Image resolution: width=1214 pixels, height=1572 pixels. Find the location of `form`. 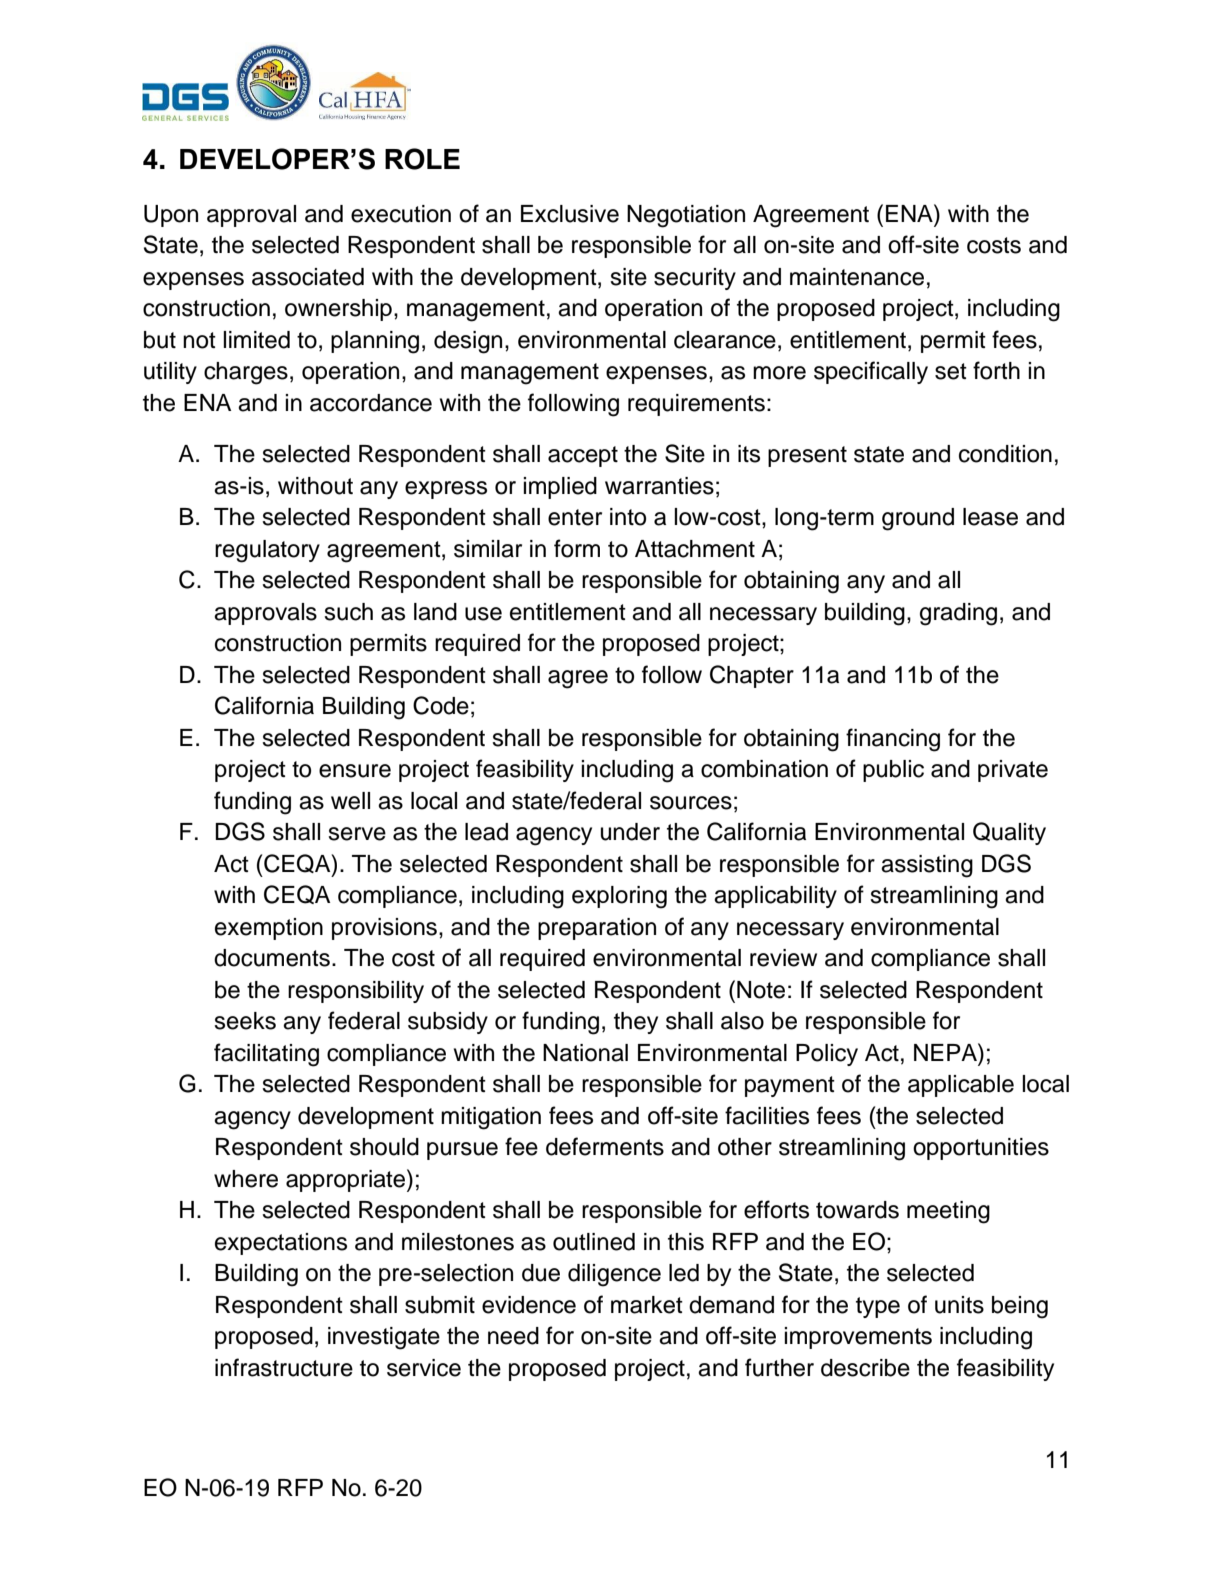

form is located at coordinates (577, 548).
